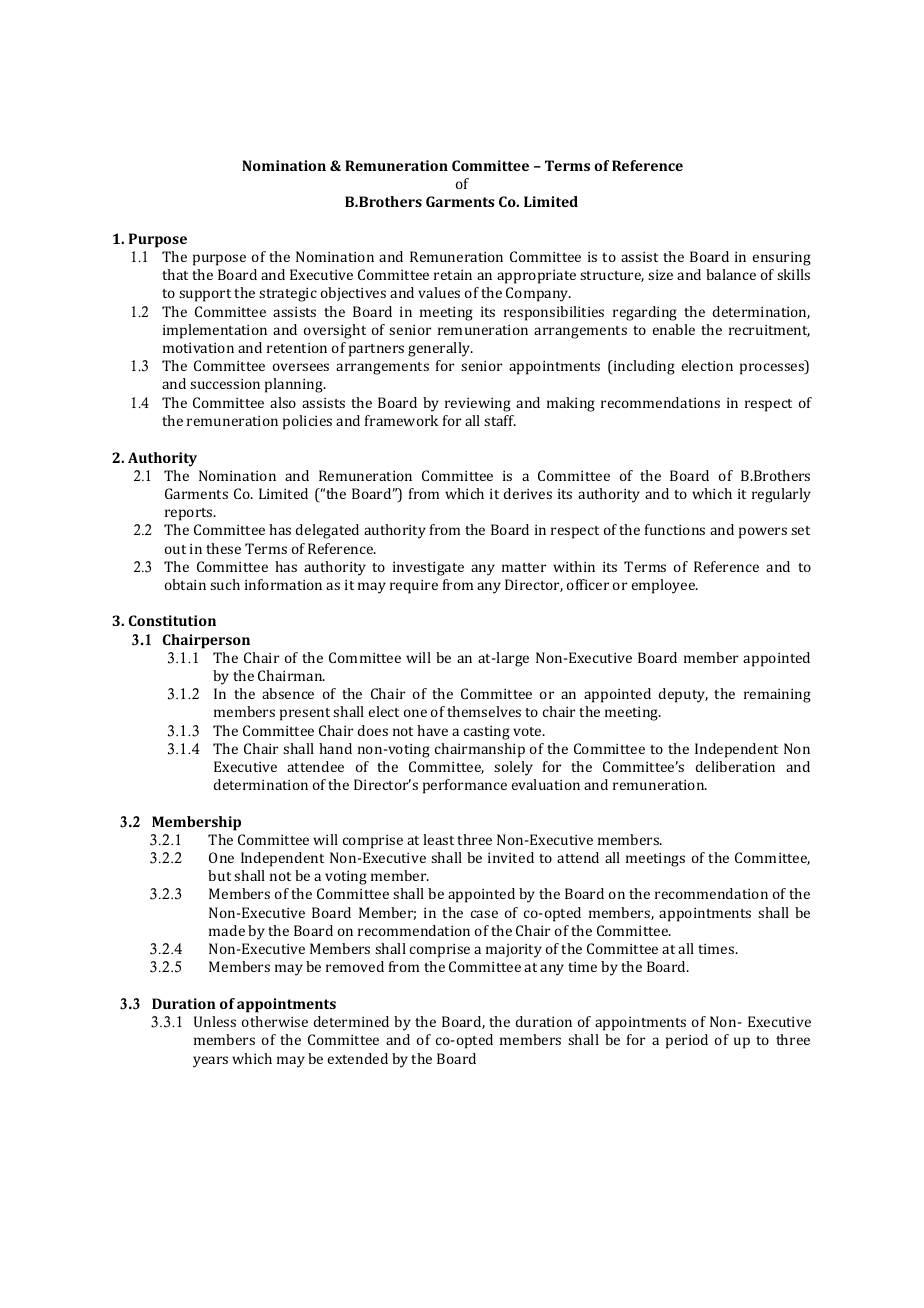 The height and width of the screenshot is (1308, 924). Describe the element at coordinates (735, 766) in the screenshot. I see `deliberation` at that location.
